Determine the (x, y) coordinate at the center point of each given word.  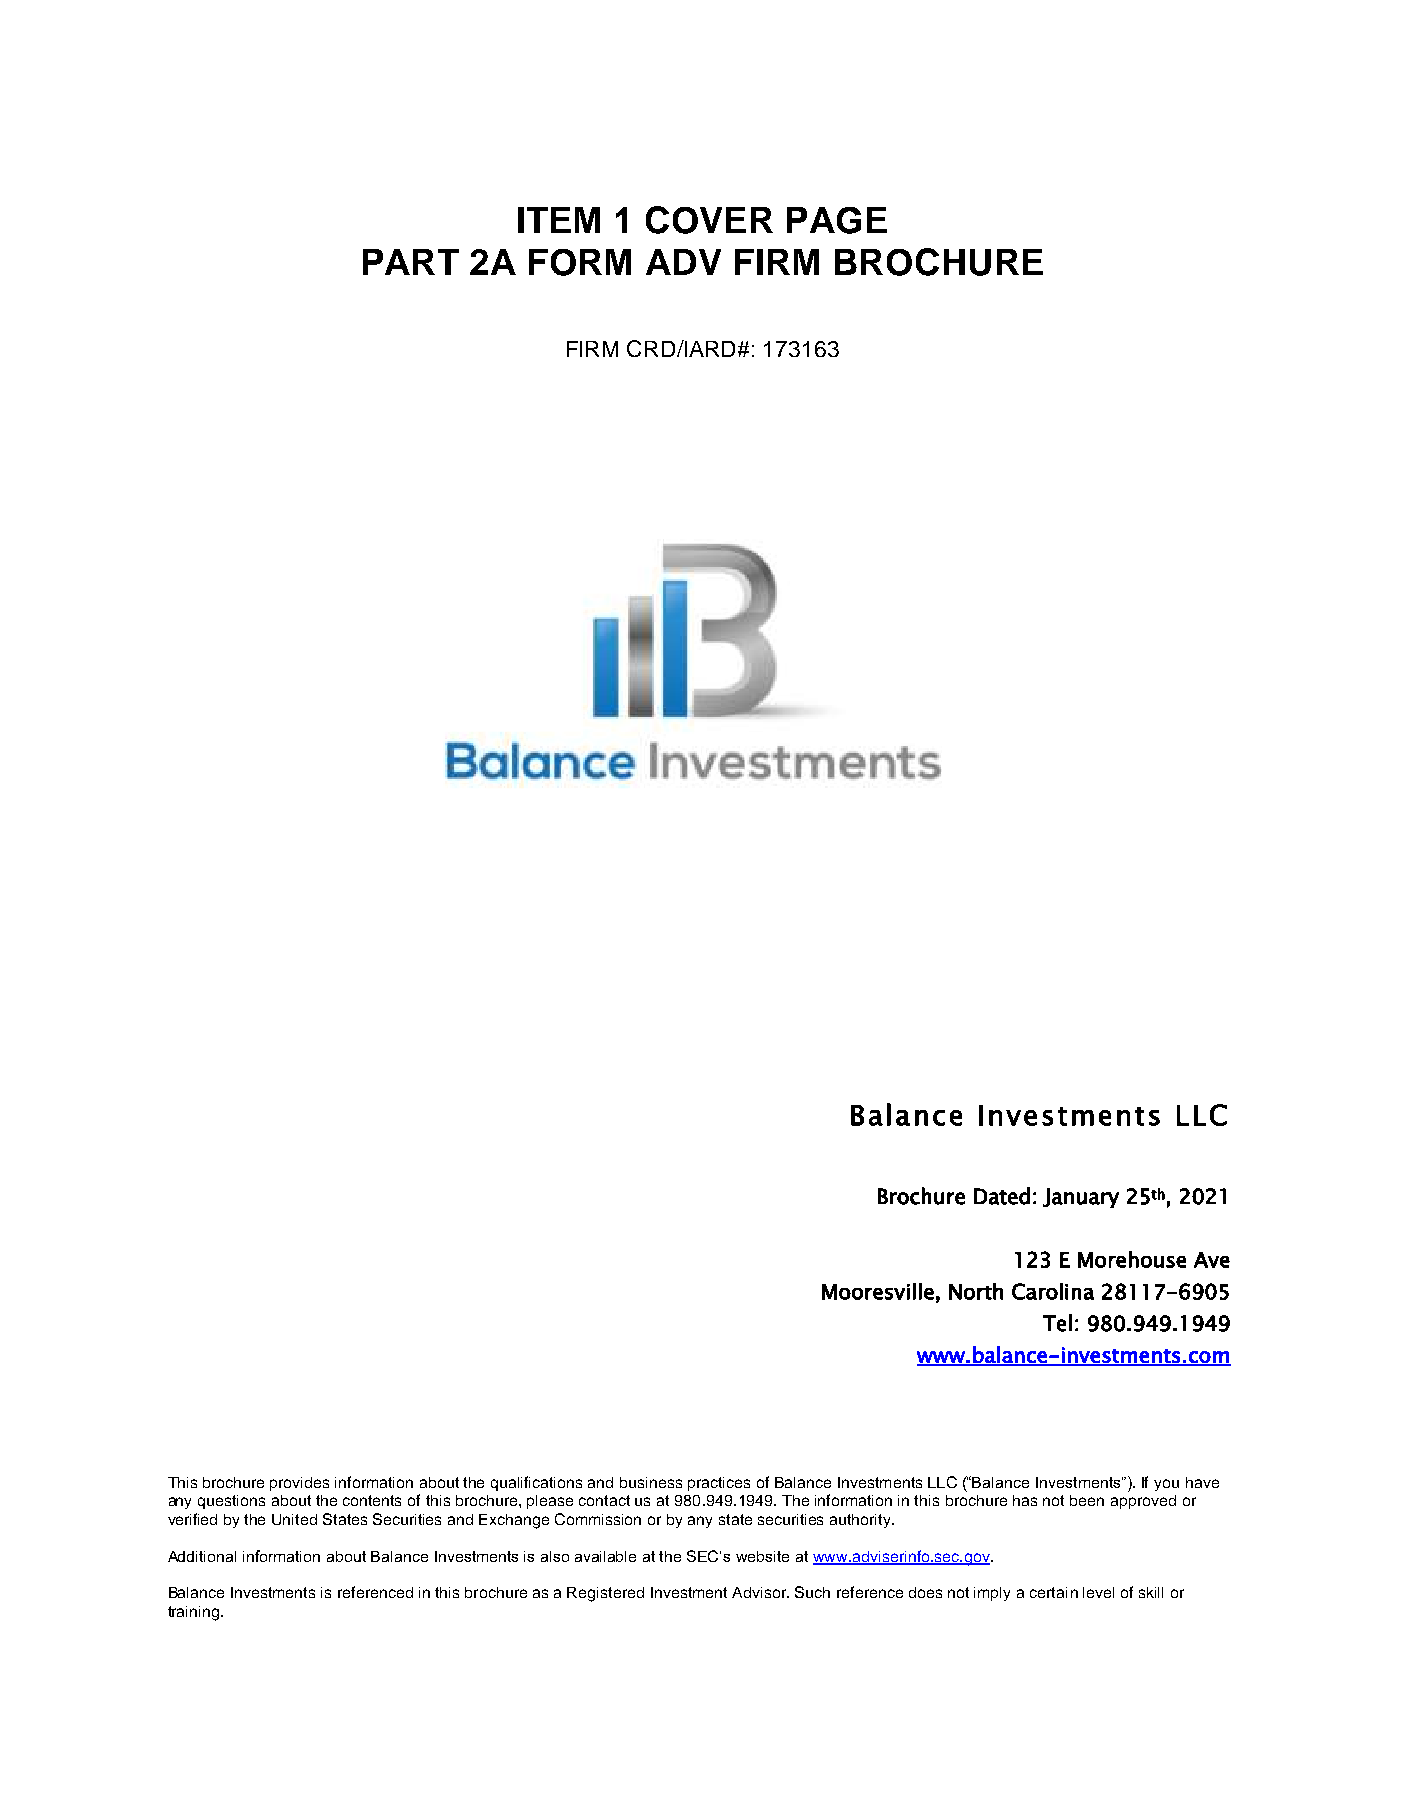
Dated (1002, 1196)
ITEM (559, 220)
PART (411, 262)
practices (719, 1484)
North (976, 1291)
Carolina (1053, 1291)
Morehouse (1132, 1259)
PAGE (837, 220)
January (1081, 1198)
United (294, 1519)
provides (299, 1484)
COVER (709, 220)
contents (372, 1500)
